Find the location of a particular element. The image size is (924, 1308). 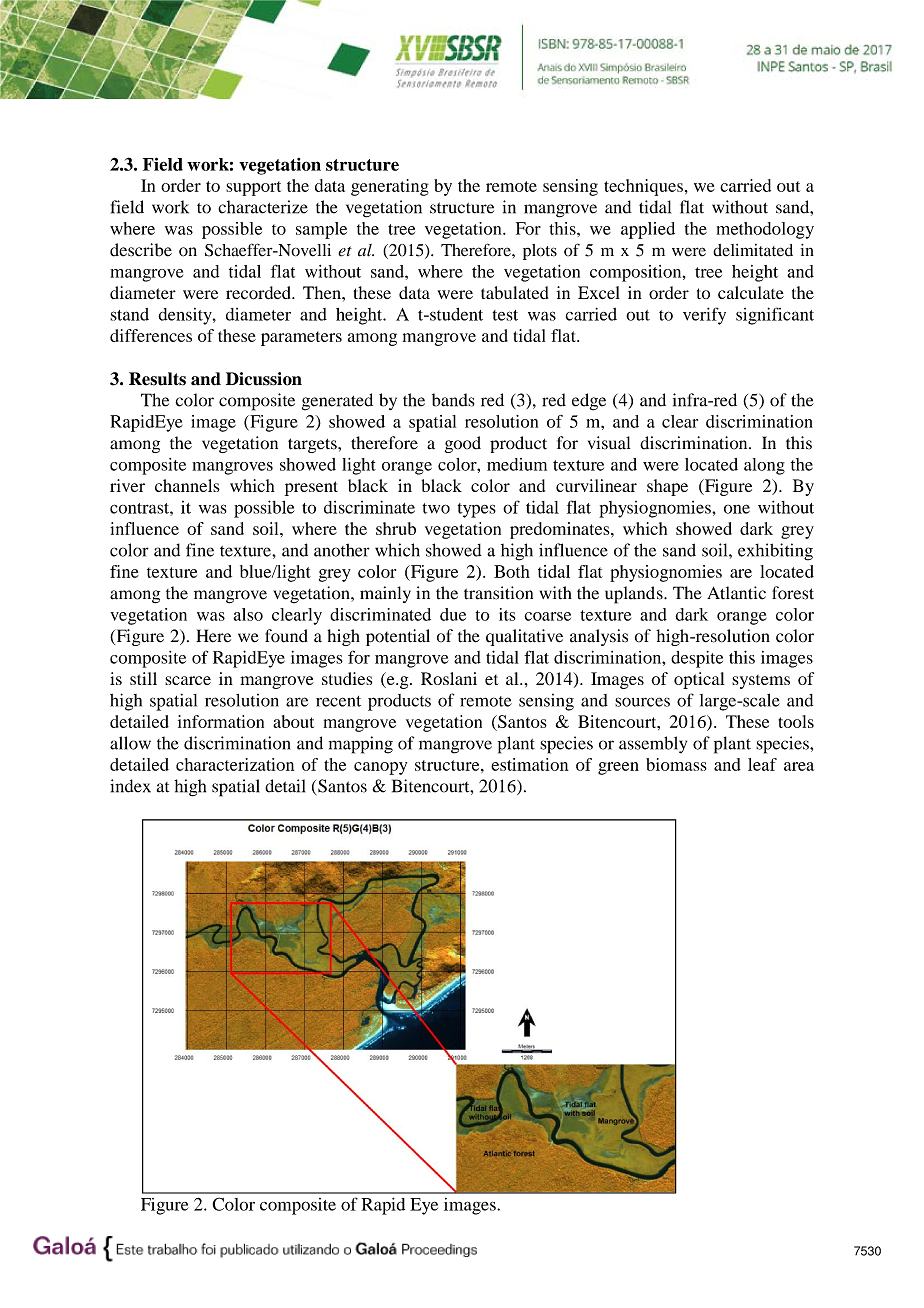

generating is located at coordinates (390, 187).
